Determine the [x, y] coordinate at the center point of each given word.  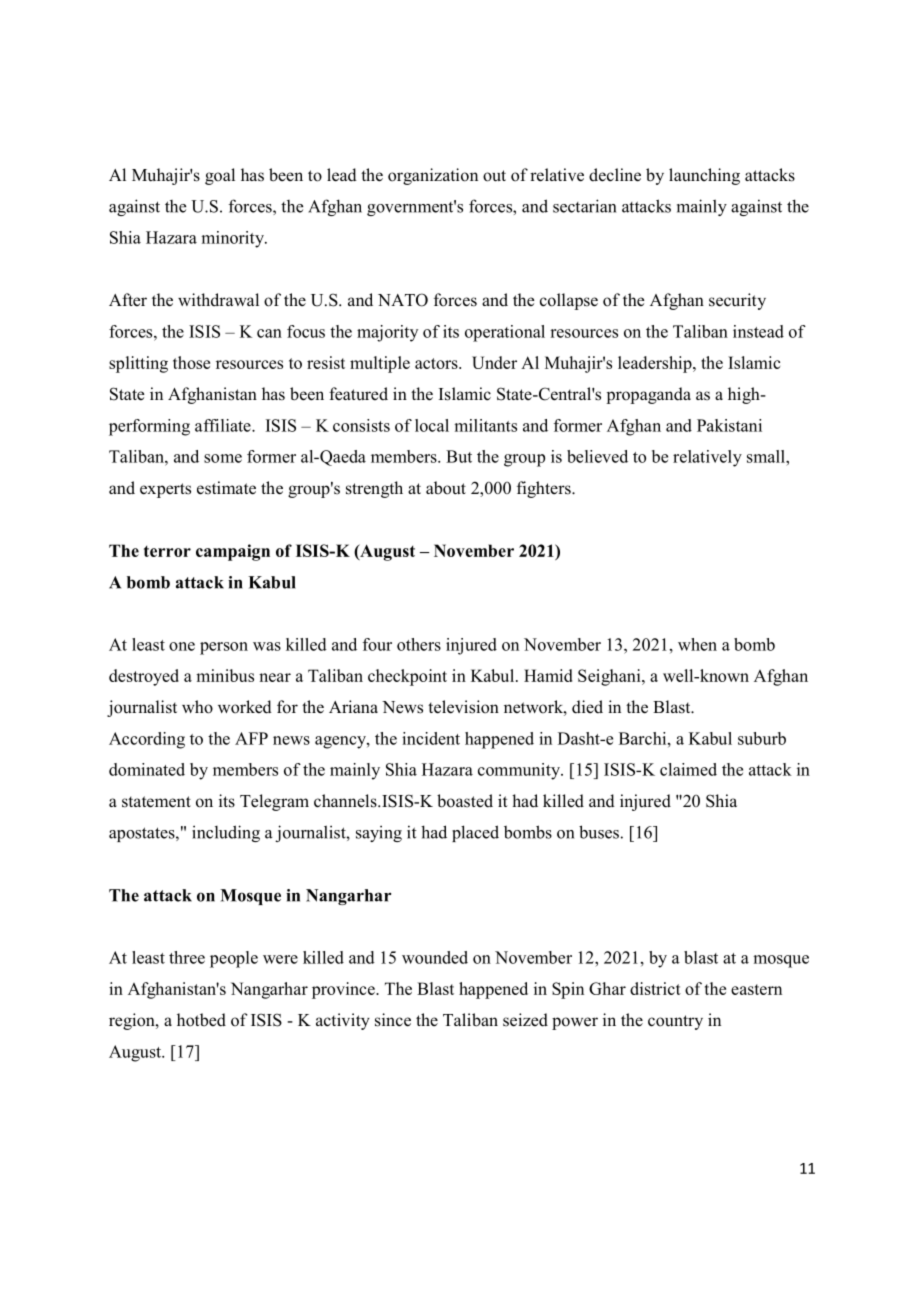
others [419, 644]
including [226, 833]
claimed [688, 769]
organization [433, 176]
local [432, 425]
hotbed [201, 1020]
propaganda [648, 395]
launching [704, 176]
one [182, 646]
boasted [465, 801]
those [191, 362]
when [697, 644]
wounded [435, 957]
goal [220, 176]
